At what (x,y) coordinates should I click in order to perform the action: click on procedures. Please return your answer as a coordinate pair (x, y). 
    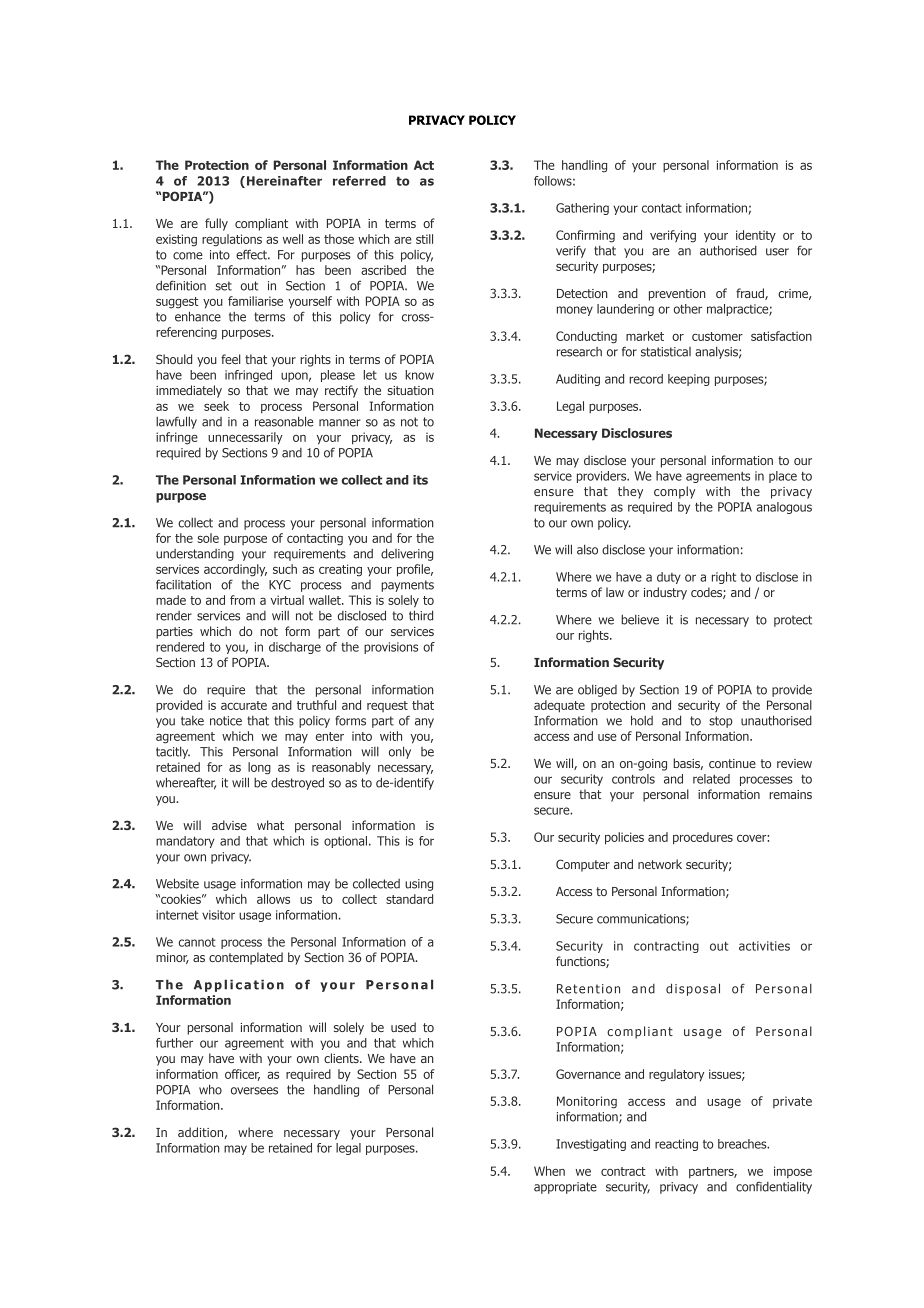
    Looking at the image, I should click on (703, 838).
